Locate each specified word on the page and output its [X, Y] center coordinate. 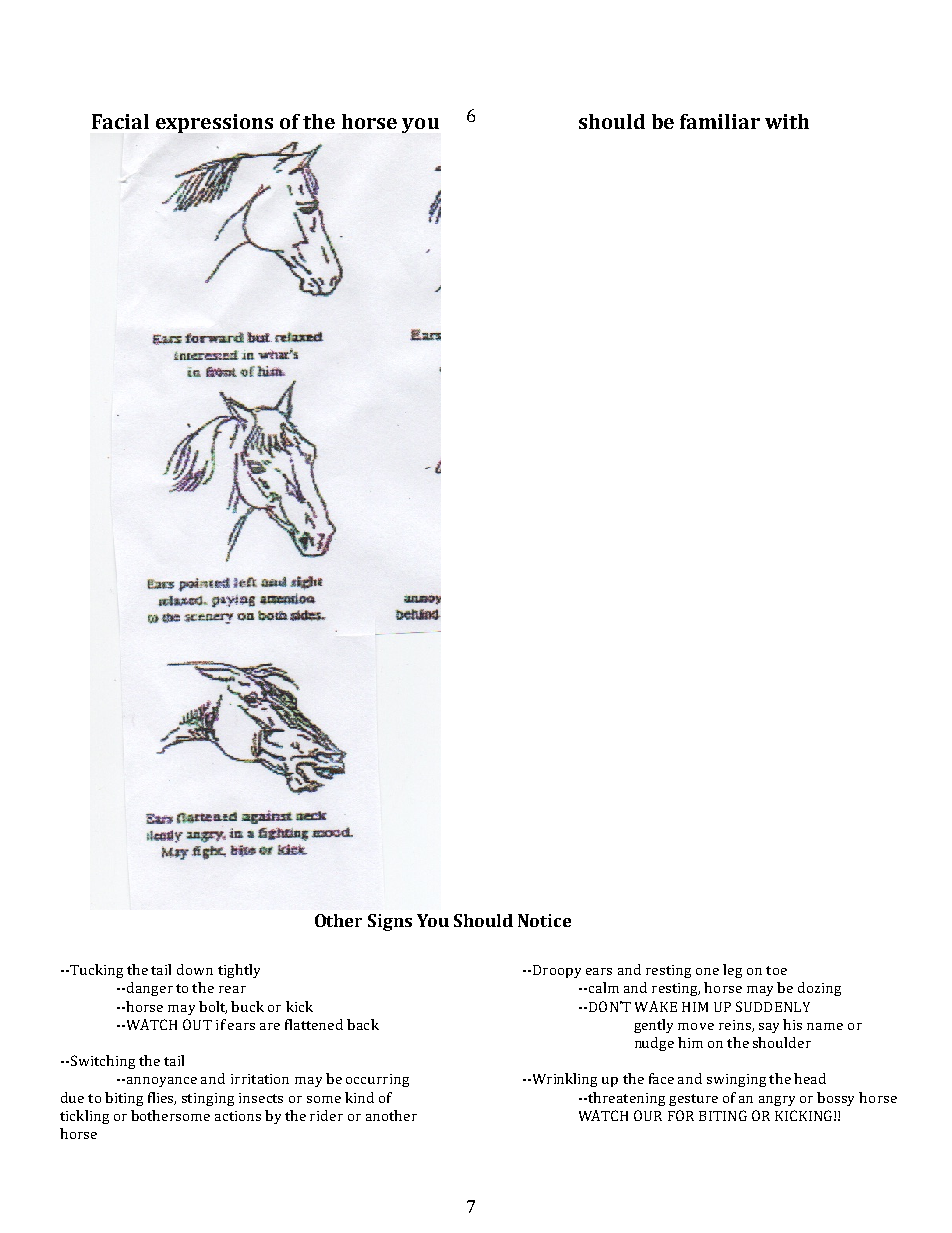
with [787, 121]
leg [732, 971]
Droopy [555, 971]
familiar [720, 121]
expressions [214, 123]
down [195, 969]
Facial [120, 121]
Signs [390, 922]
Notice [544, 920]
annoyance [162, 1082]
